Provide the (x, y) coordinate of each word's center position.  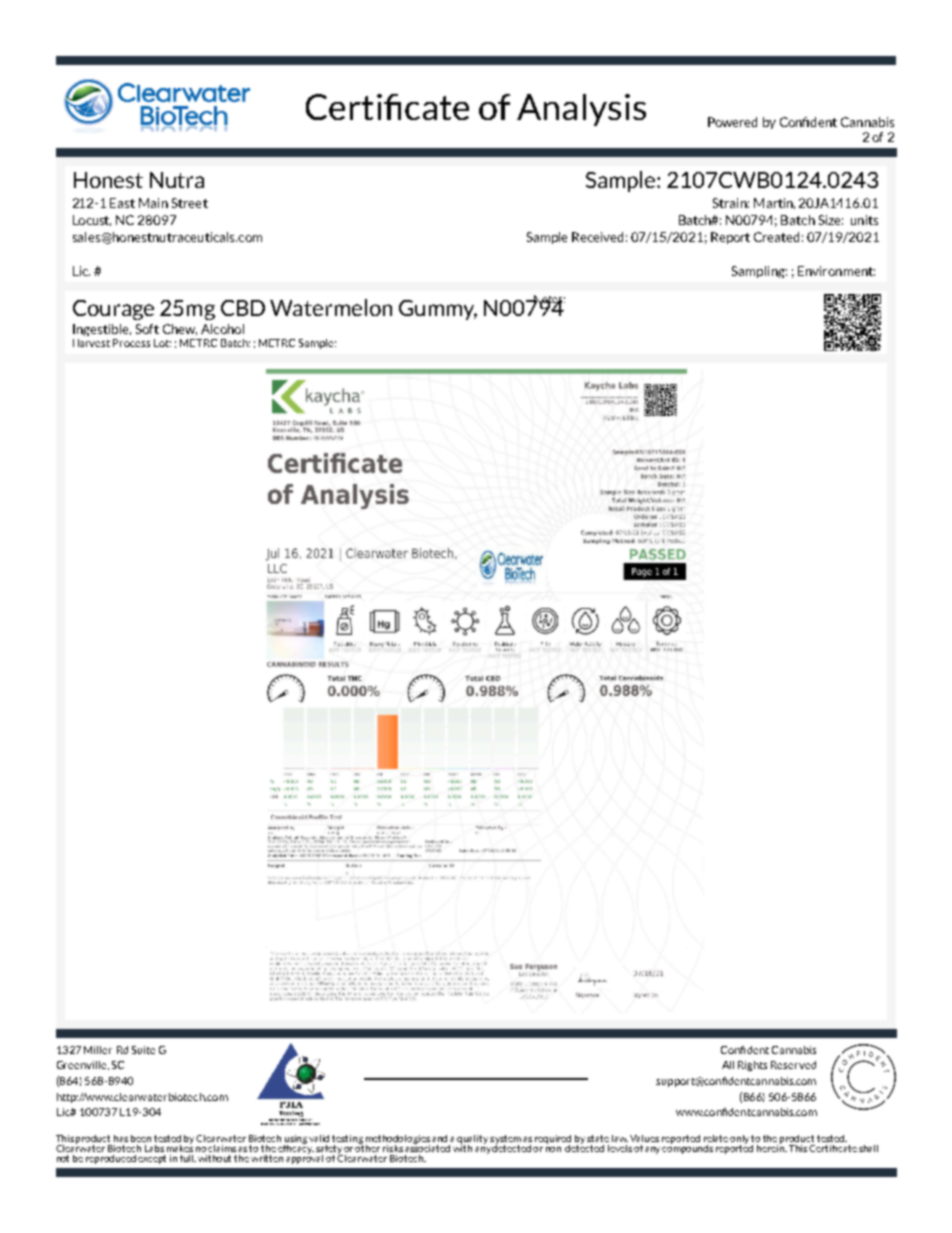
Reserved (793, 1065)
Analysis (581, 110)
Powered (732, 122)
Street (190, 203)
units (864, 220)
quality (472, 1140)
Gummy (438, 310)
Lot (162, 343)
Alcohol (222, 329)
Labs (154, 1148)
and (439, 1138)
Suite (143, 1050)
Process (131, 343)
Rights (752, 1066)
